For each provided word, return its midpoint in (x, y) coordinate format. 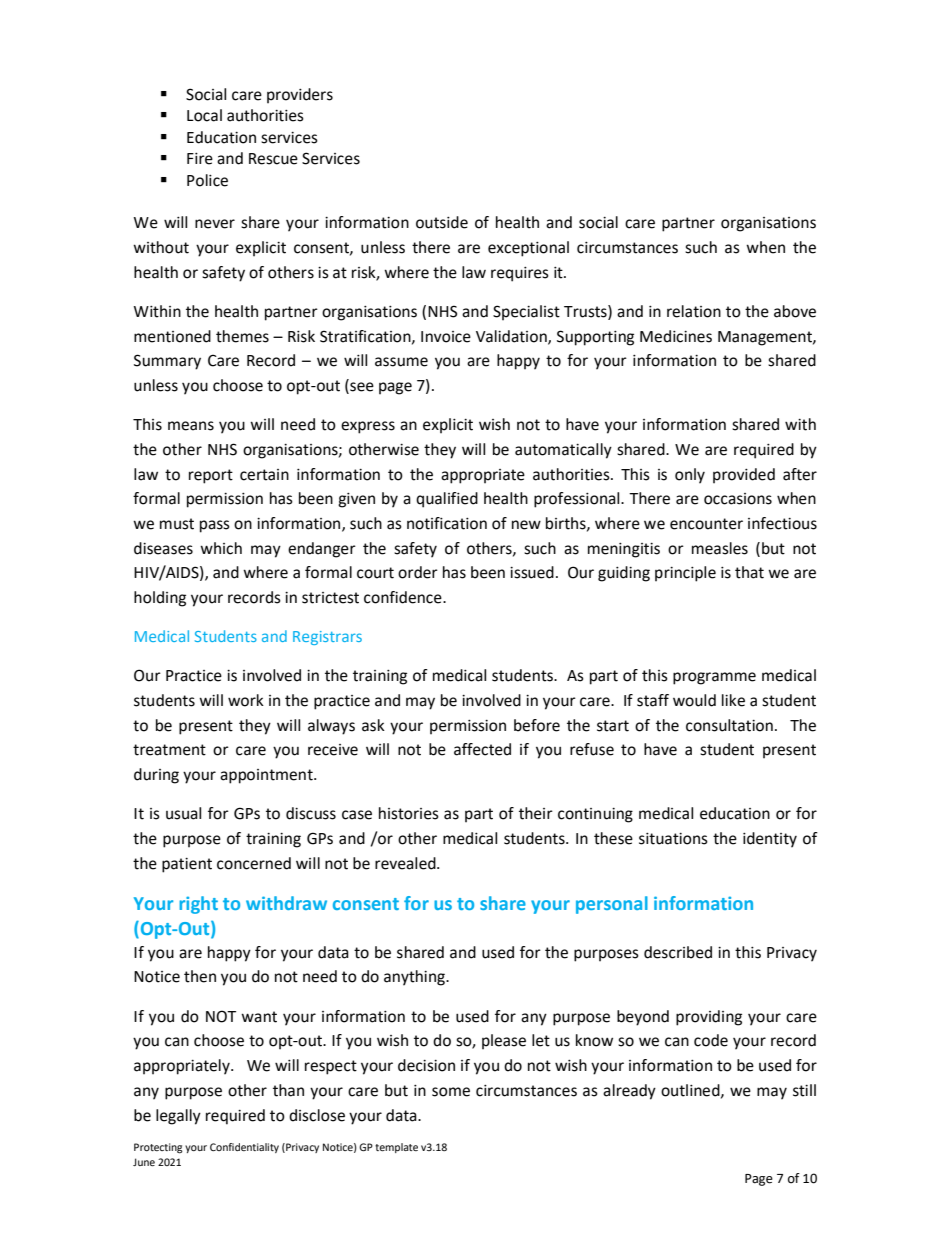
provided (744, 476)
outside (442, 222)
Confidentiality (244, 1148)
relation (694, 311)
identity (770, 840)
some (451, 1092)
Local (204, 115)
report (211, 476)
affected (482, 749)
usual (183, 813)
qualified (447, 500)
